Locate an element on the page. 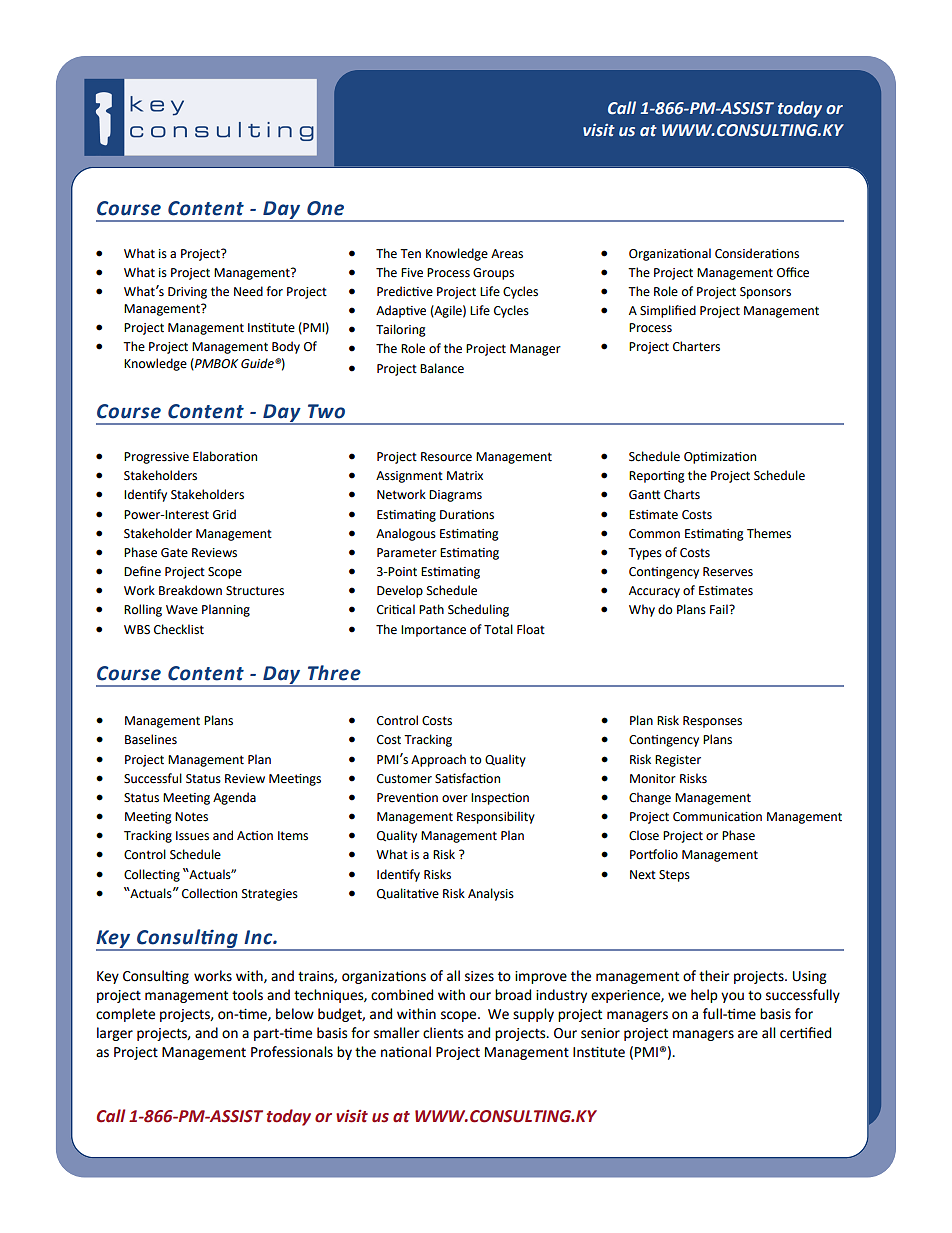 The width and height of the page is (952, 1233). Grid is located at coordinates (224, 514).
